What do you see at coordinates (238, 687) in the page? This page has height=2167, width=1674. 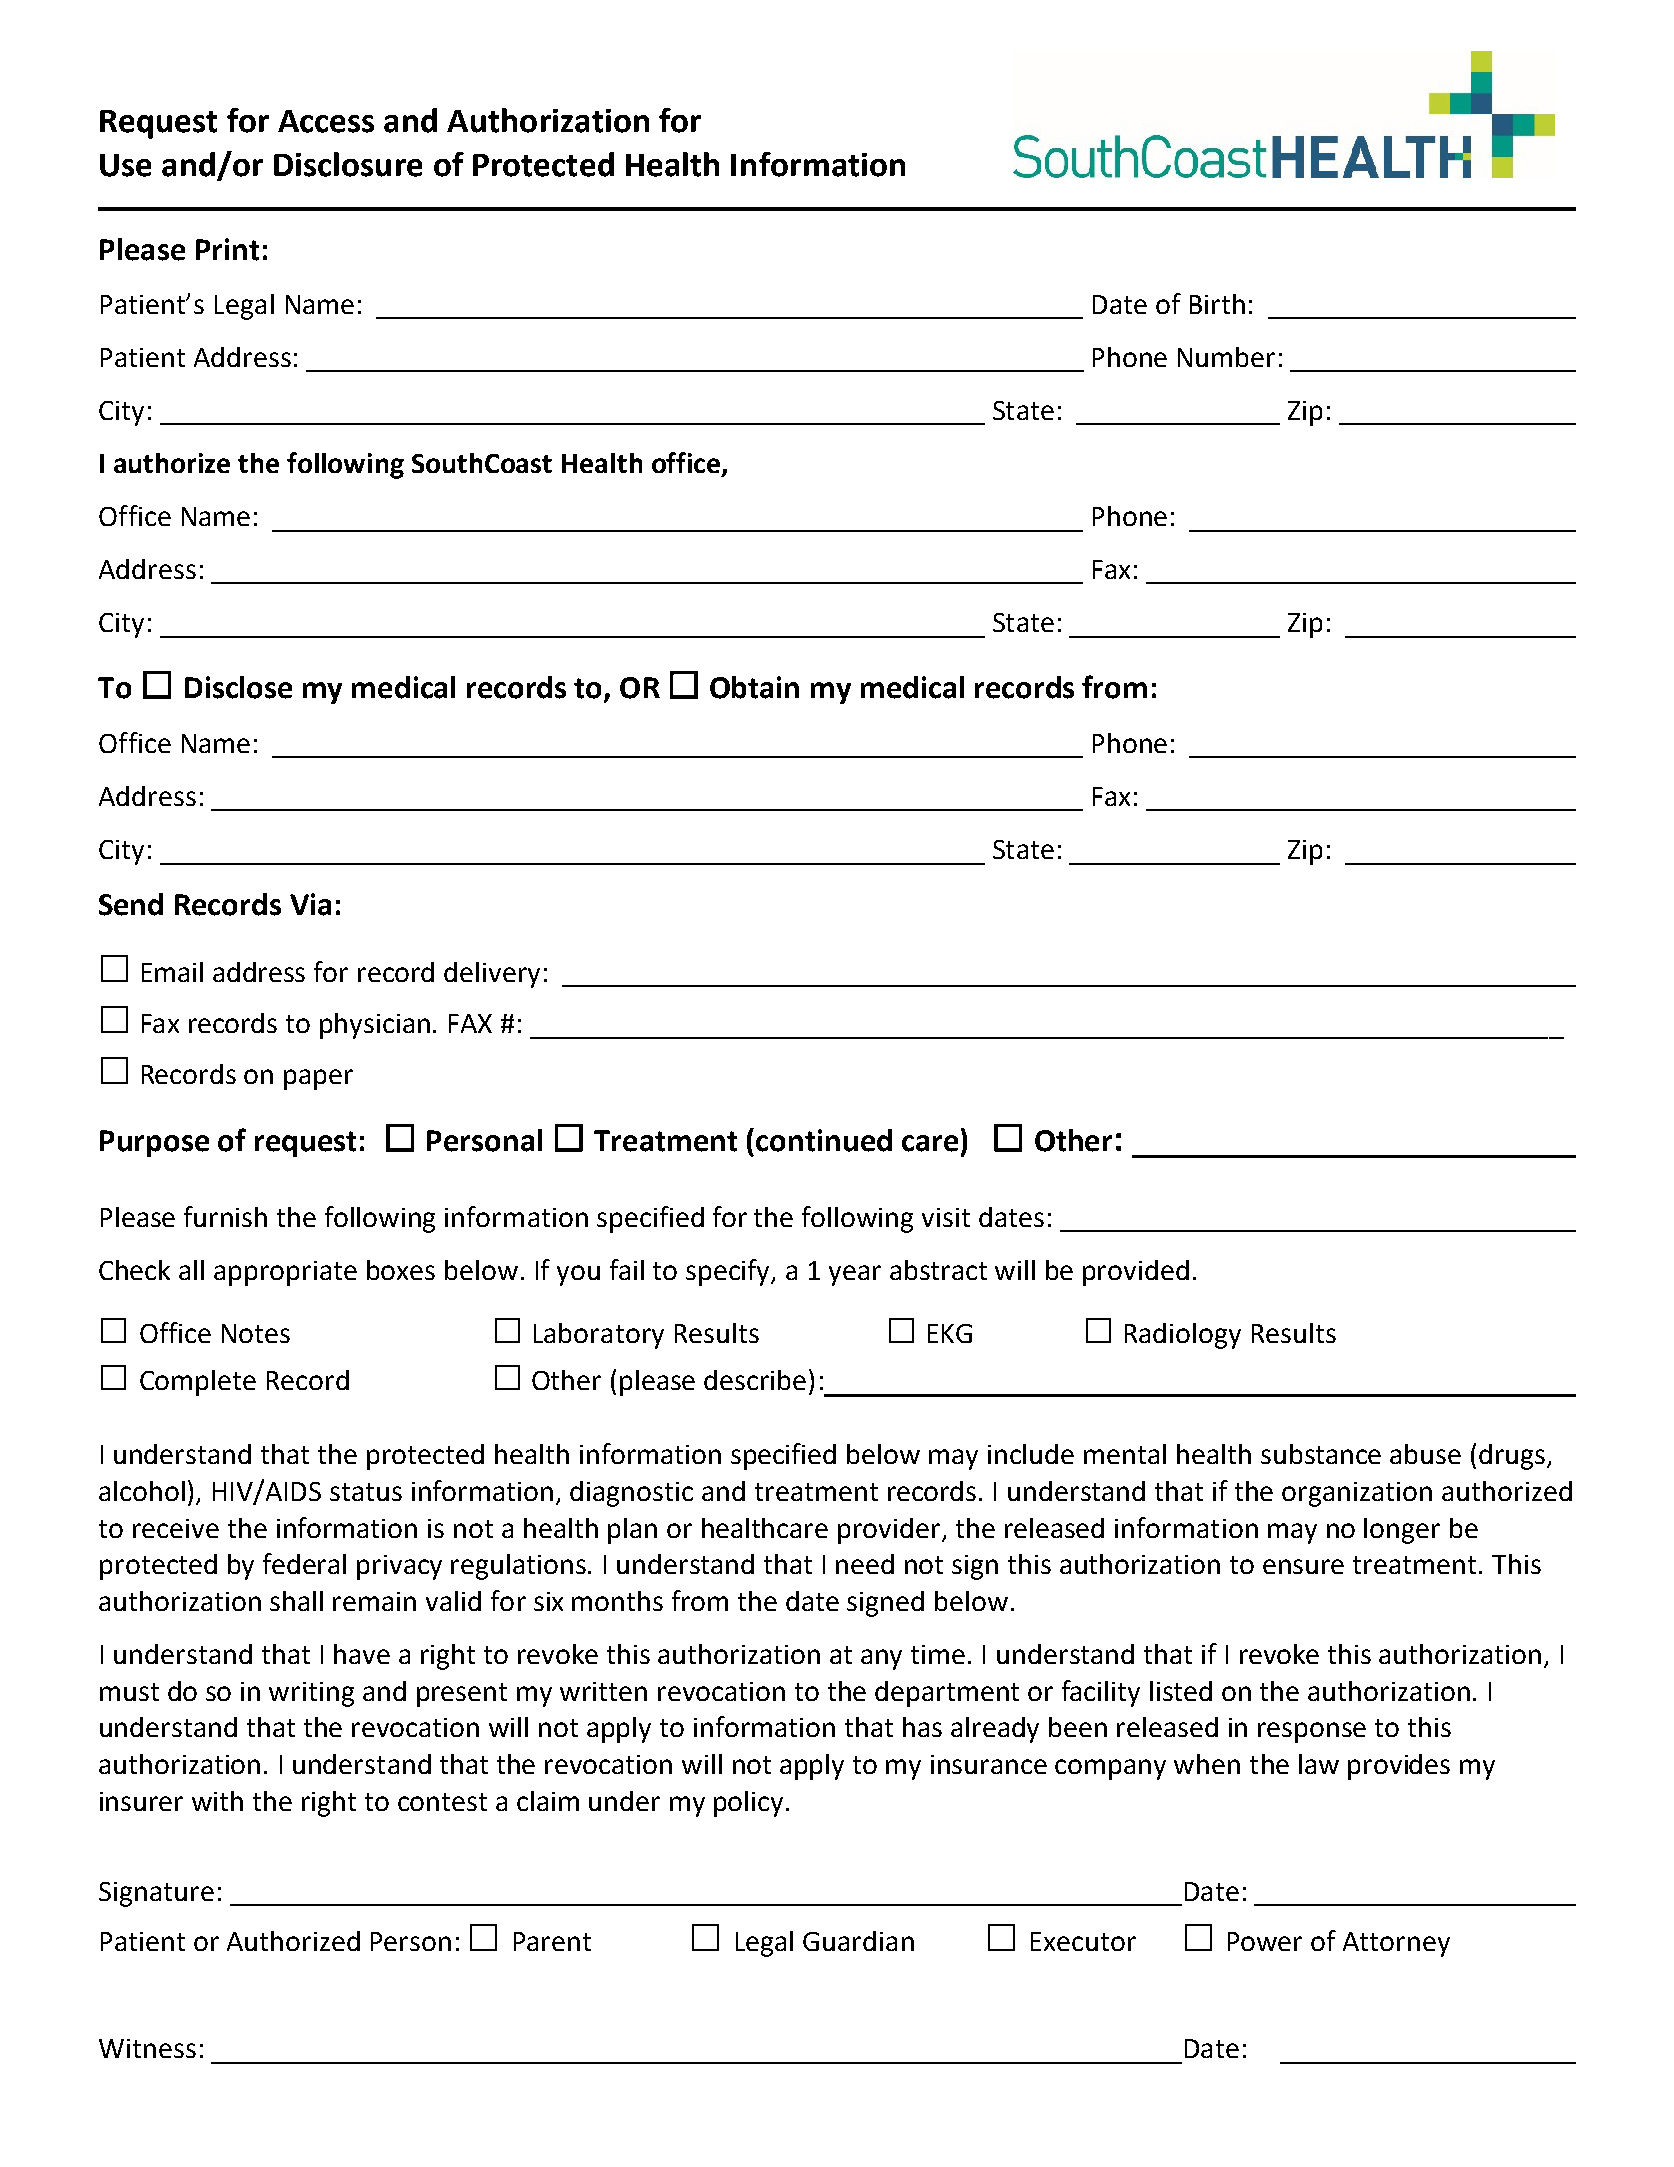 I see `Disclose` at bounding box center [238, 687].
